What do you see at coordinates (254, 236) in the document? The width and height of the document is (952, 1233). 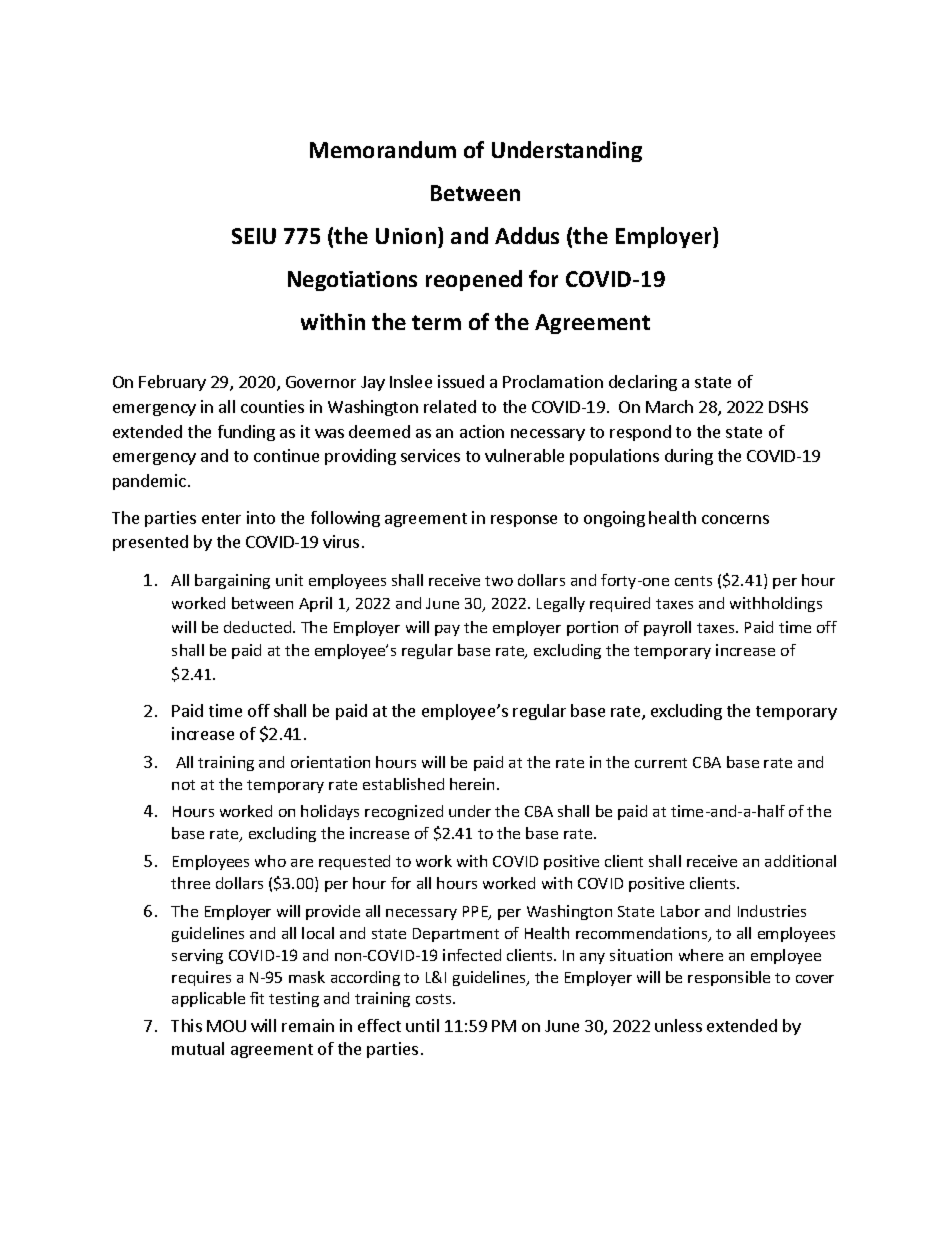 I see `SEIU` at bounding box center [254, 236].
